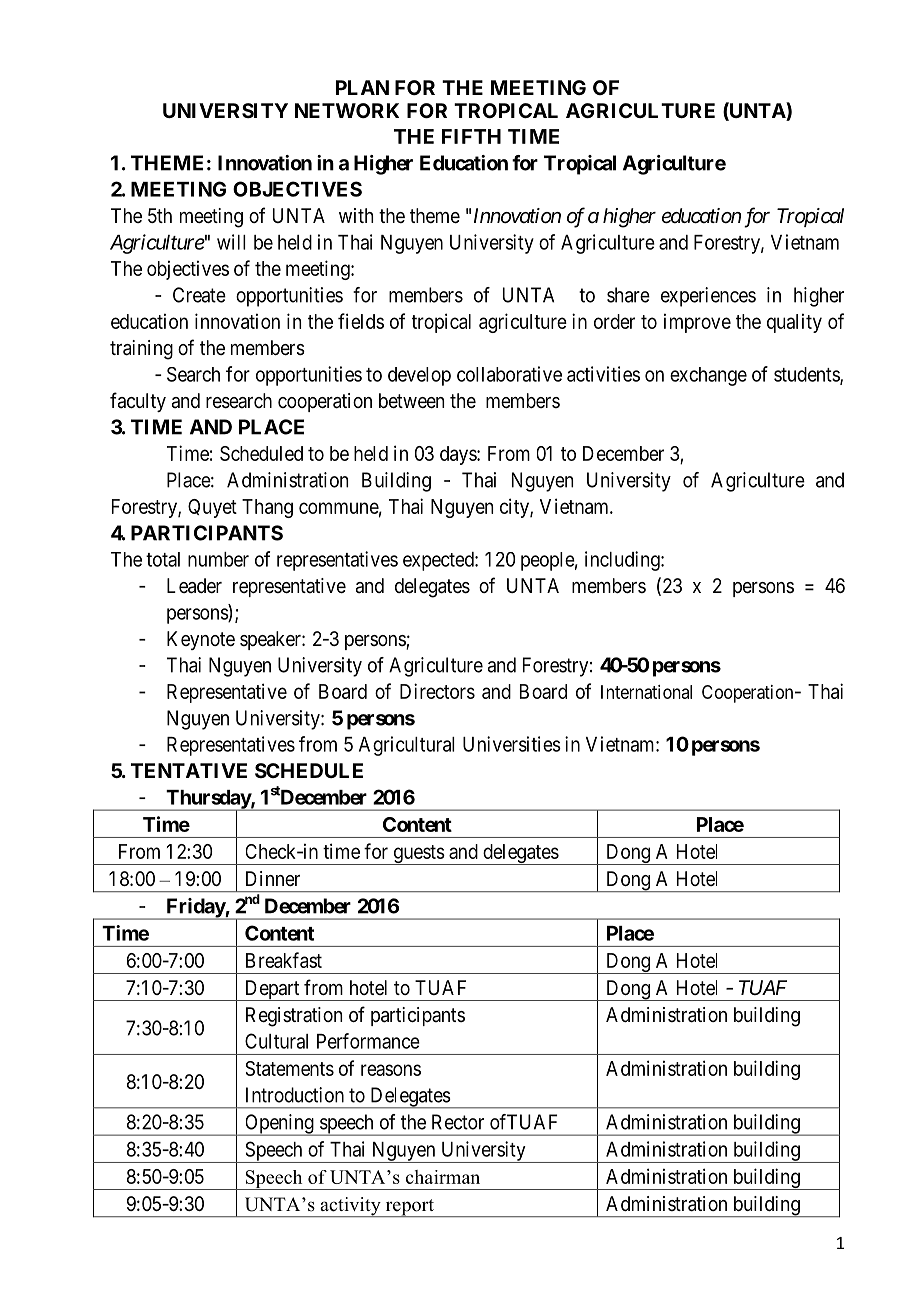  Describe the element at coordinates (201, 640) in the page. I see `Keynote` at that location.
